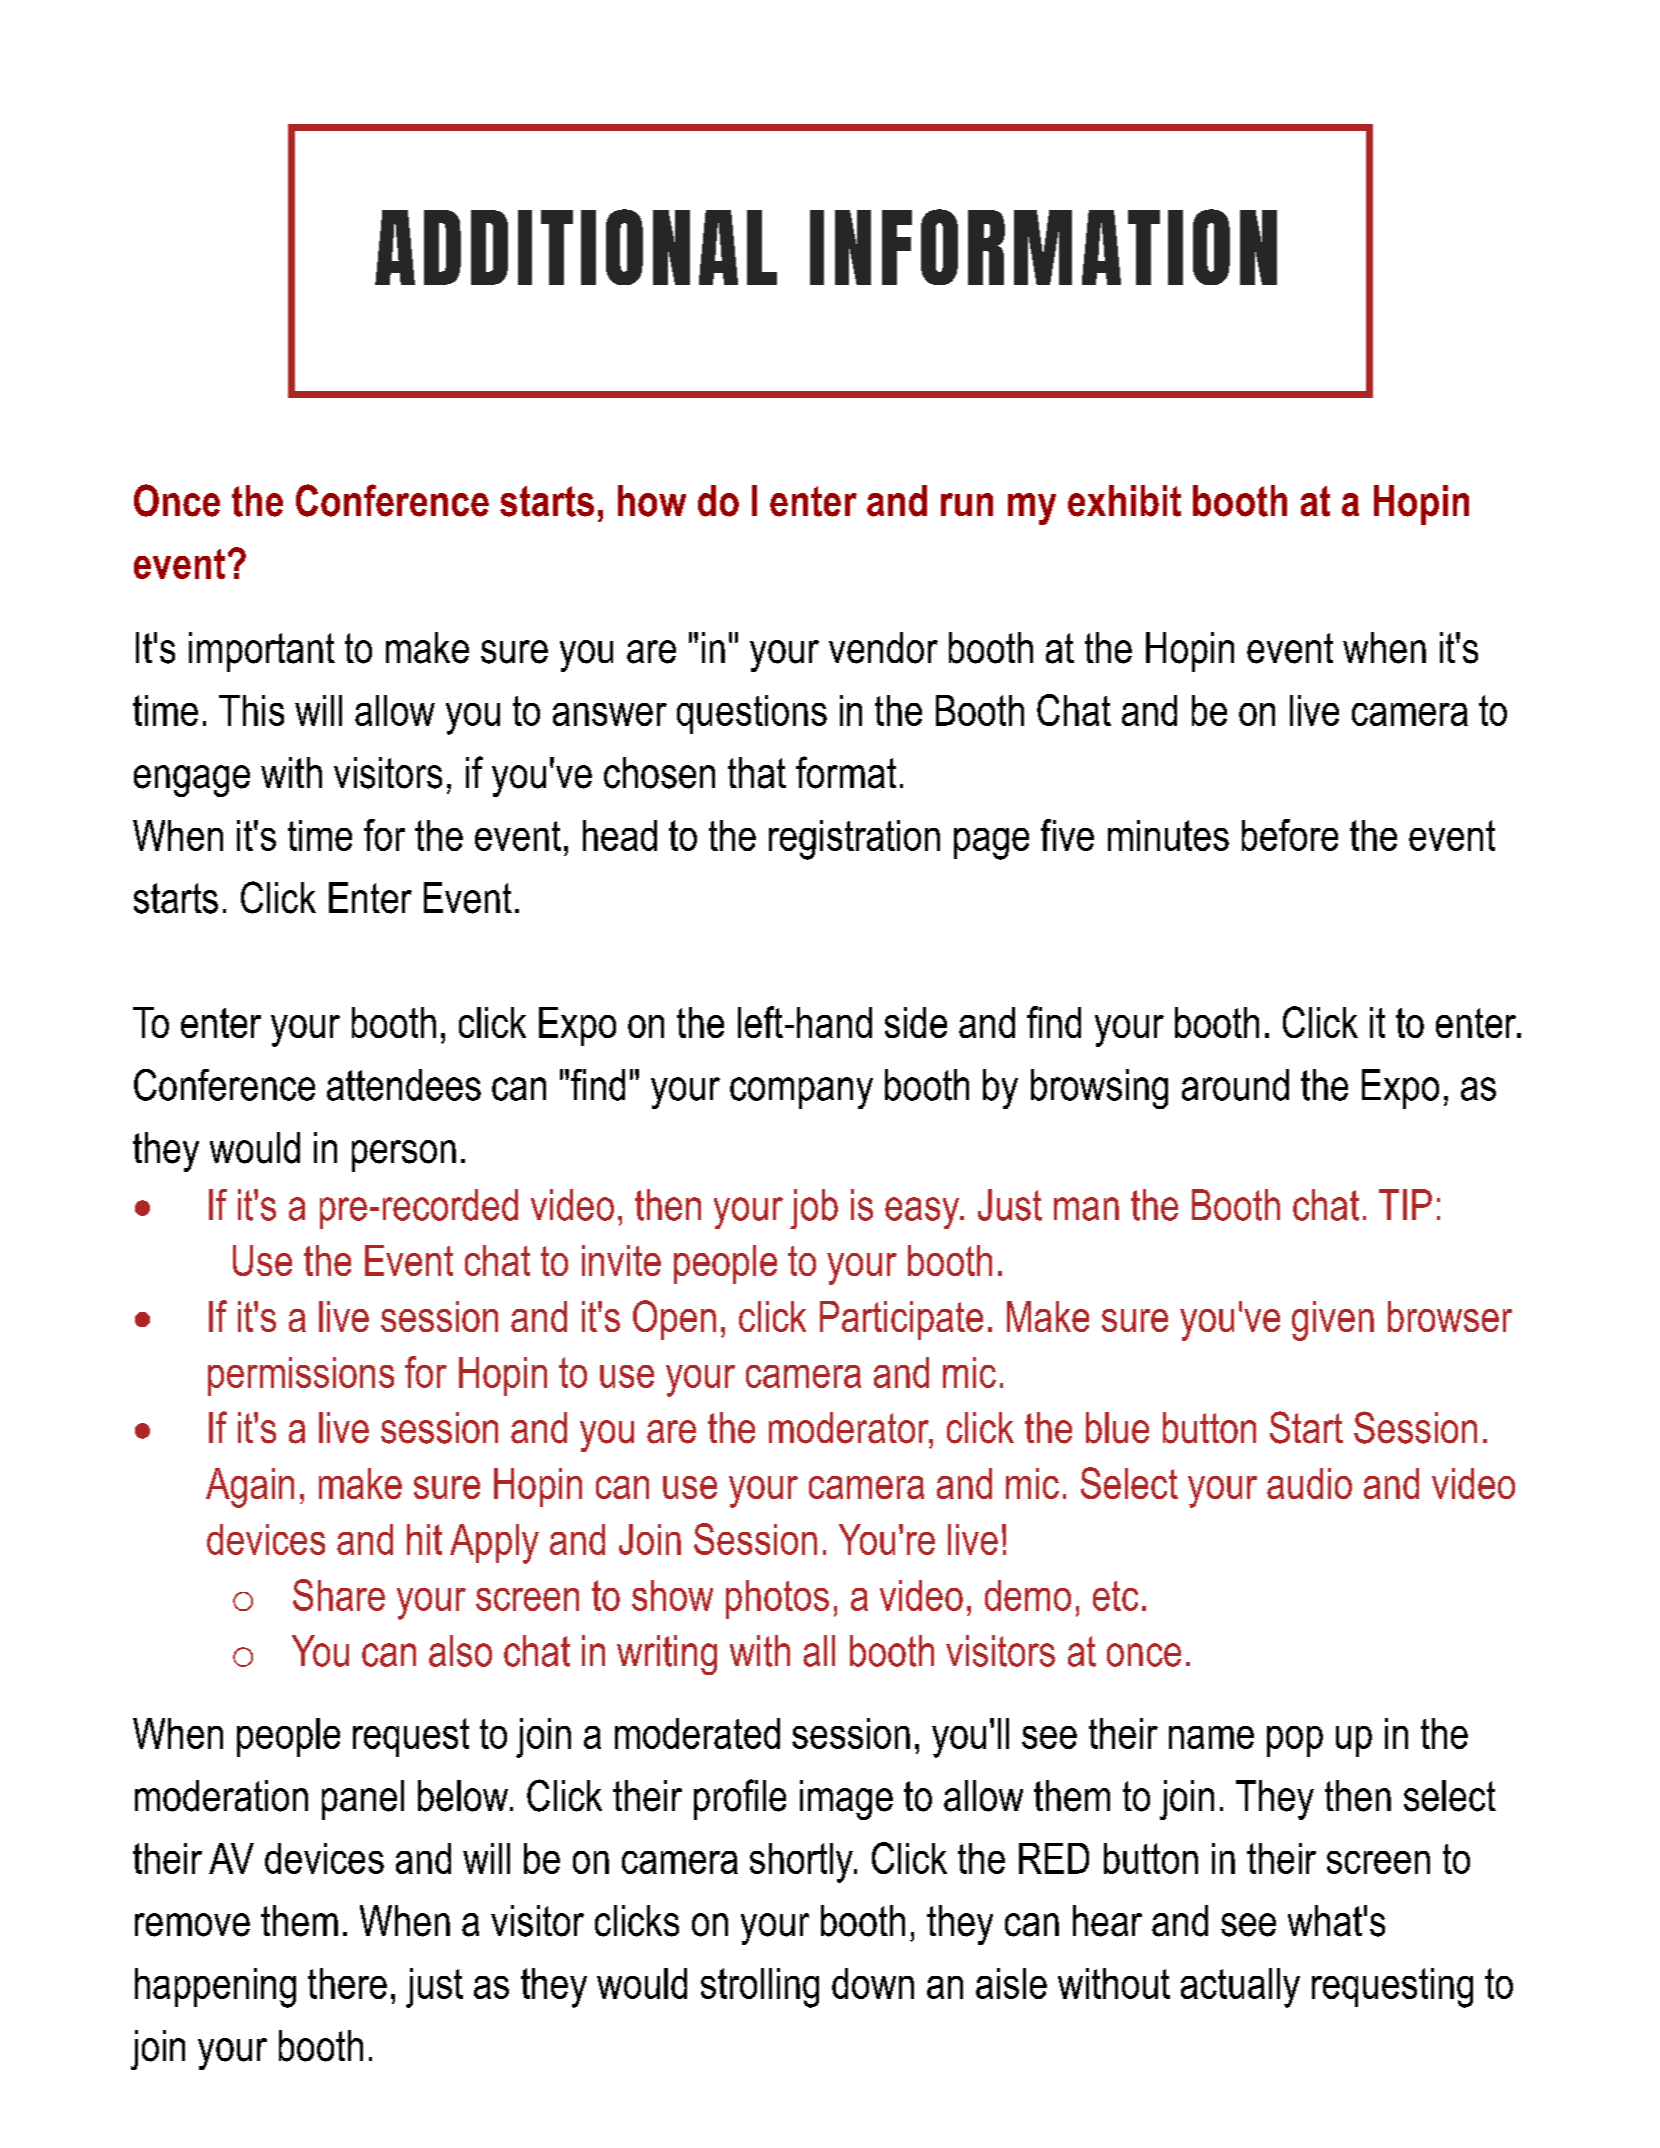  Describe the element at coordinates (873, 1983) in the screenshot. I see `down` at that location.
